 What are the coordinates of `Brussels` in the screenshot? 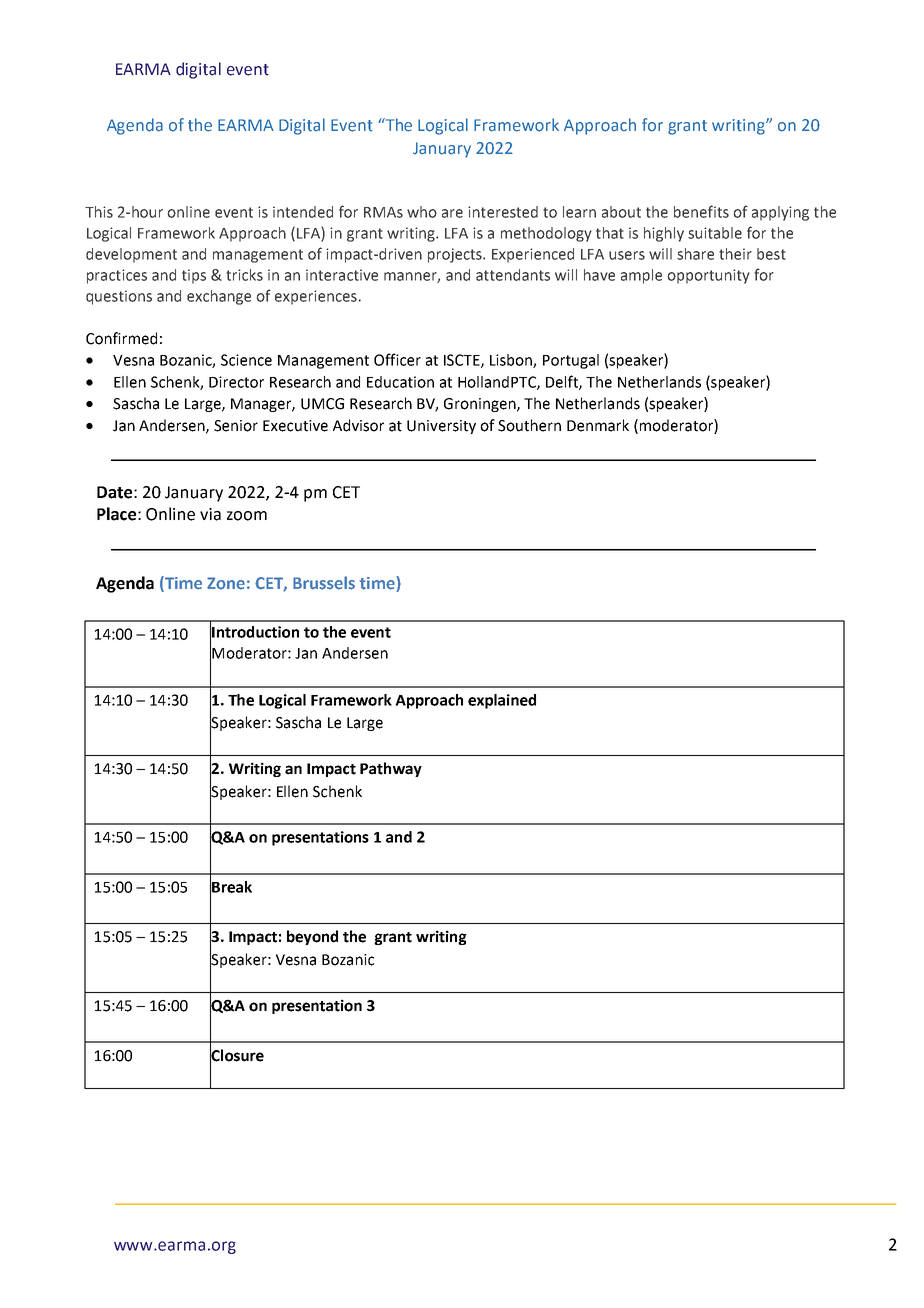 It's located at (324, 583).
